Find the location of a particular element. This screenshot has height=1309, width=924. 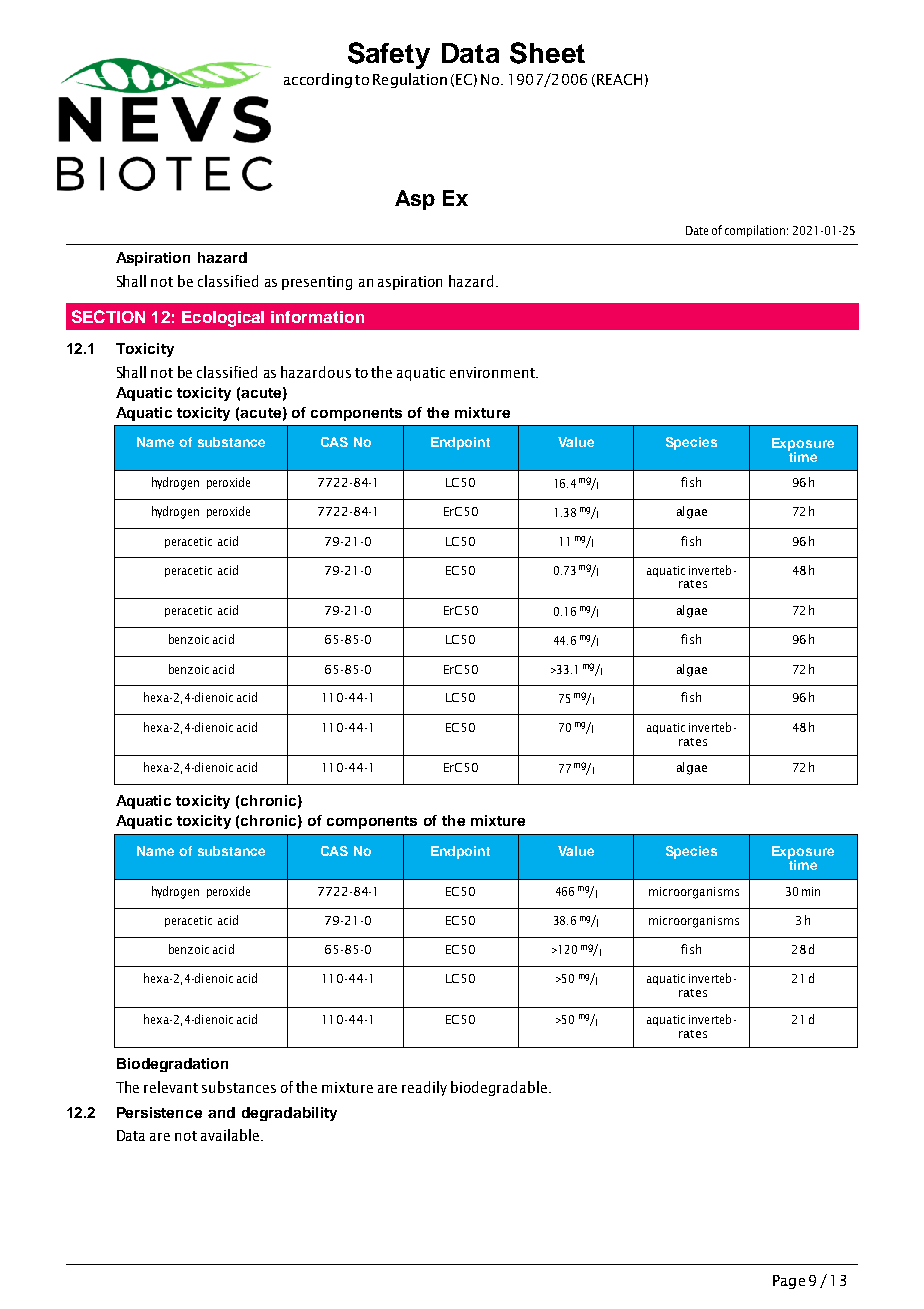

available is located at coordinates (231, 1135).
